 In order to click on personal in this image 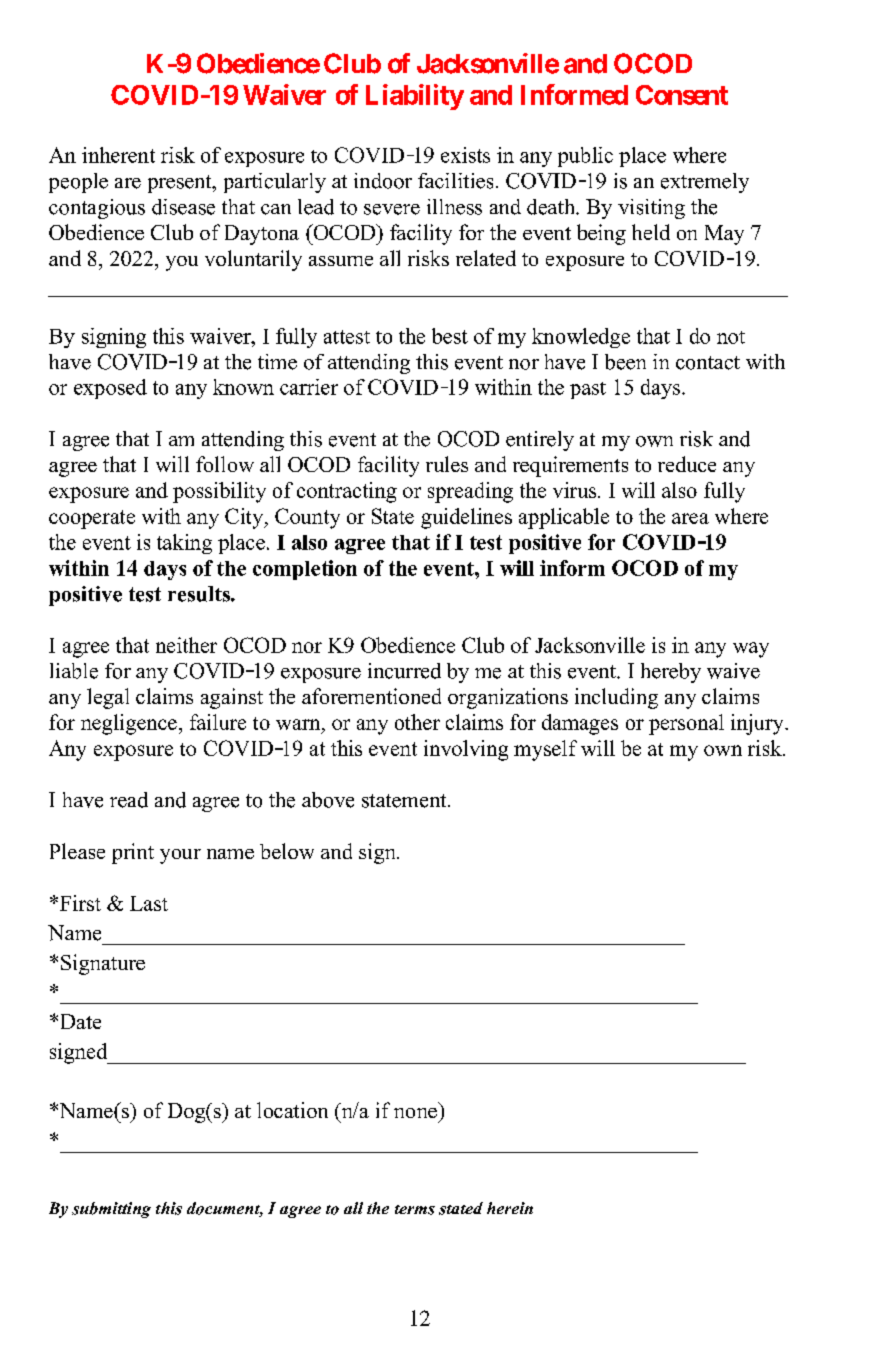, I will do `click(686, 724)`.
